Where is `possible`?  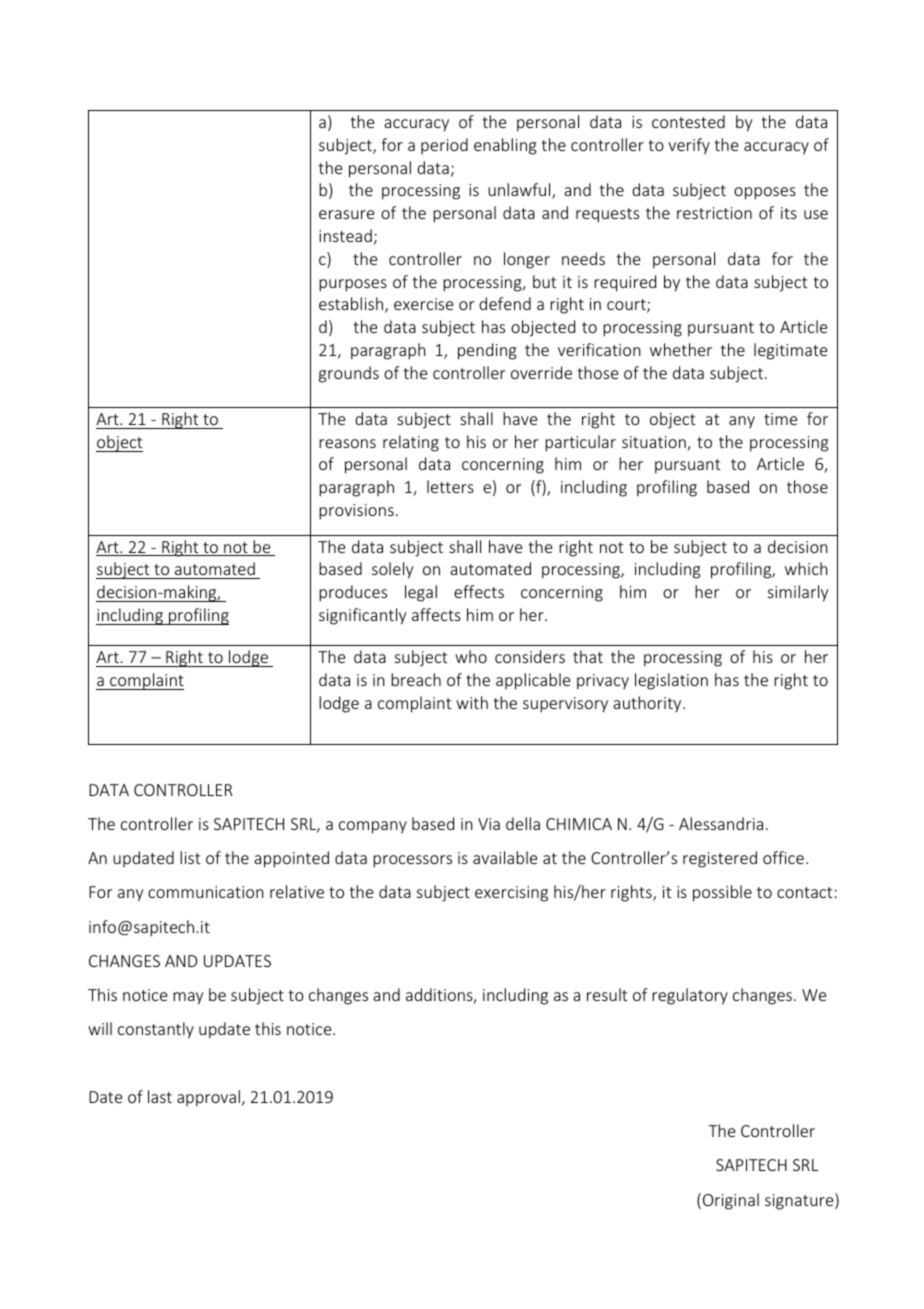
possible is located at coordinates (722, 893).
